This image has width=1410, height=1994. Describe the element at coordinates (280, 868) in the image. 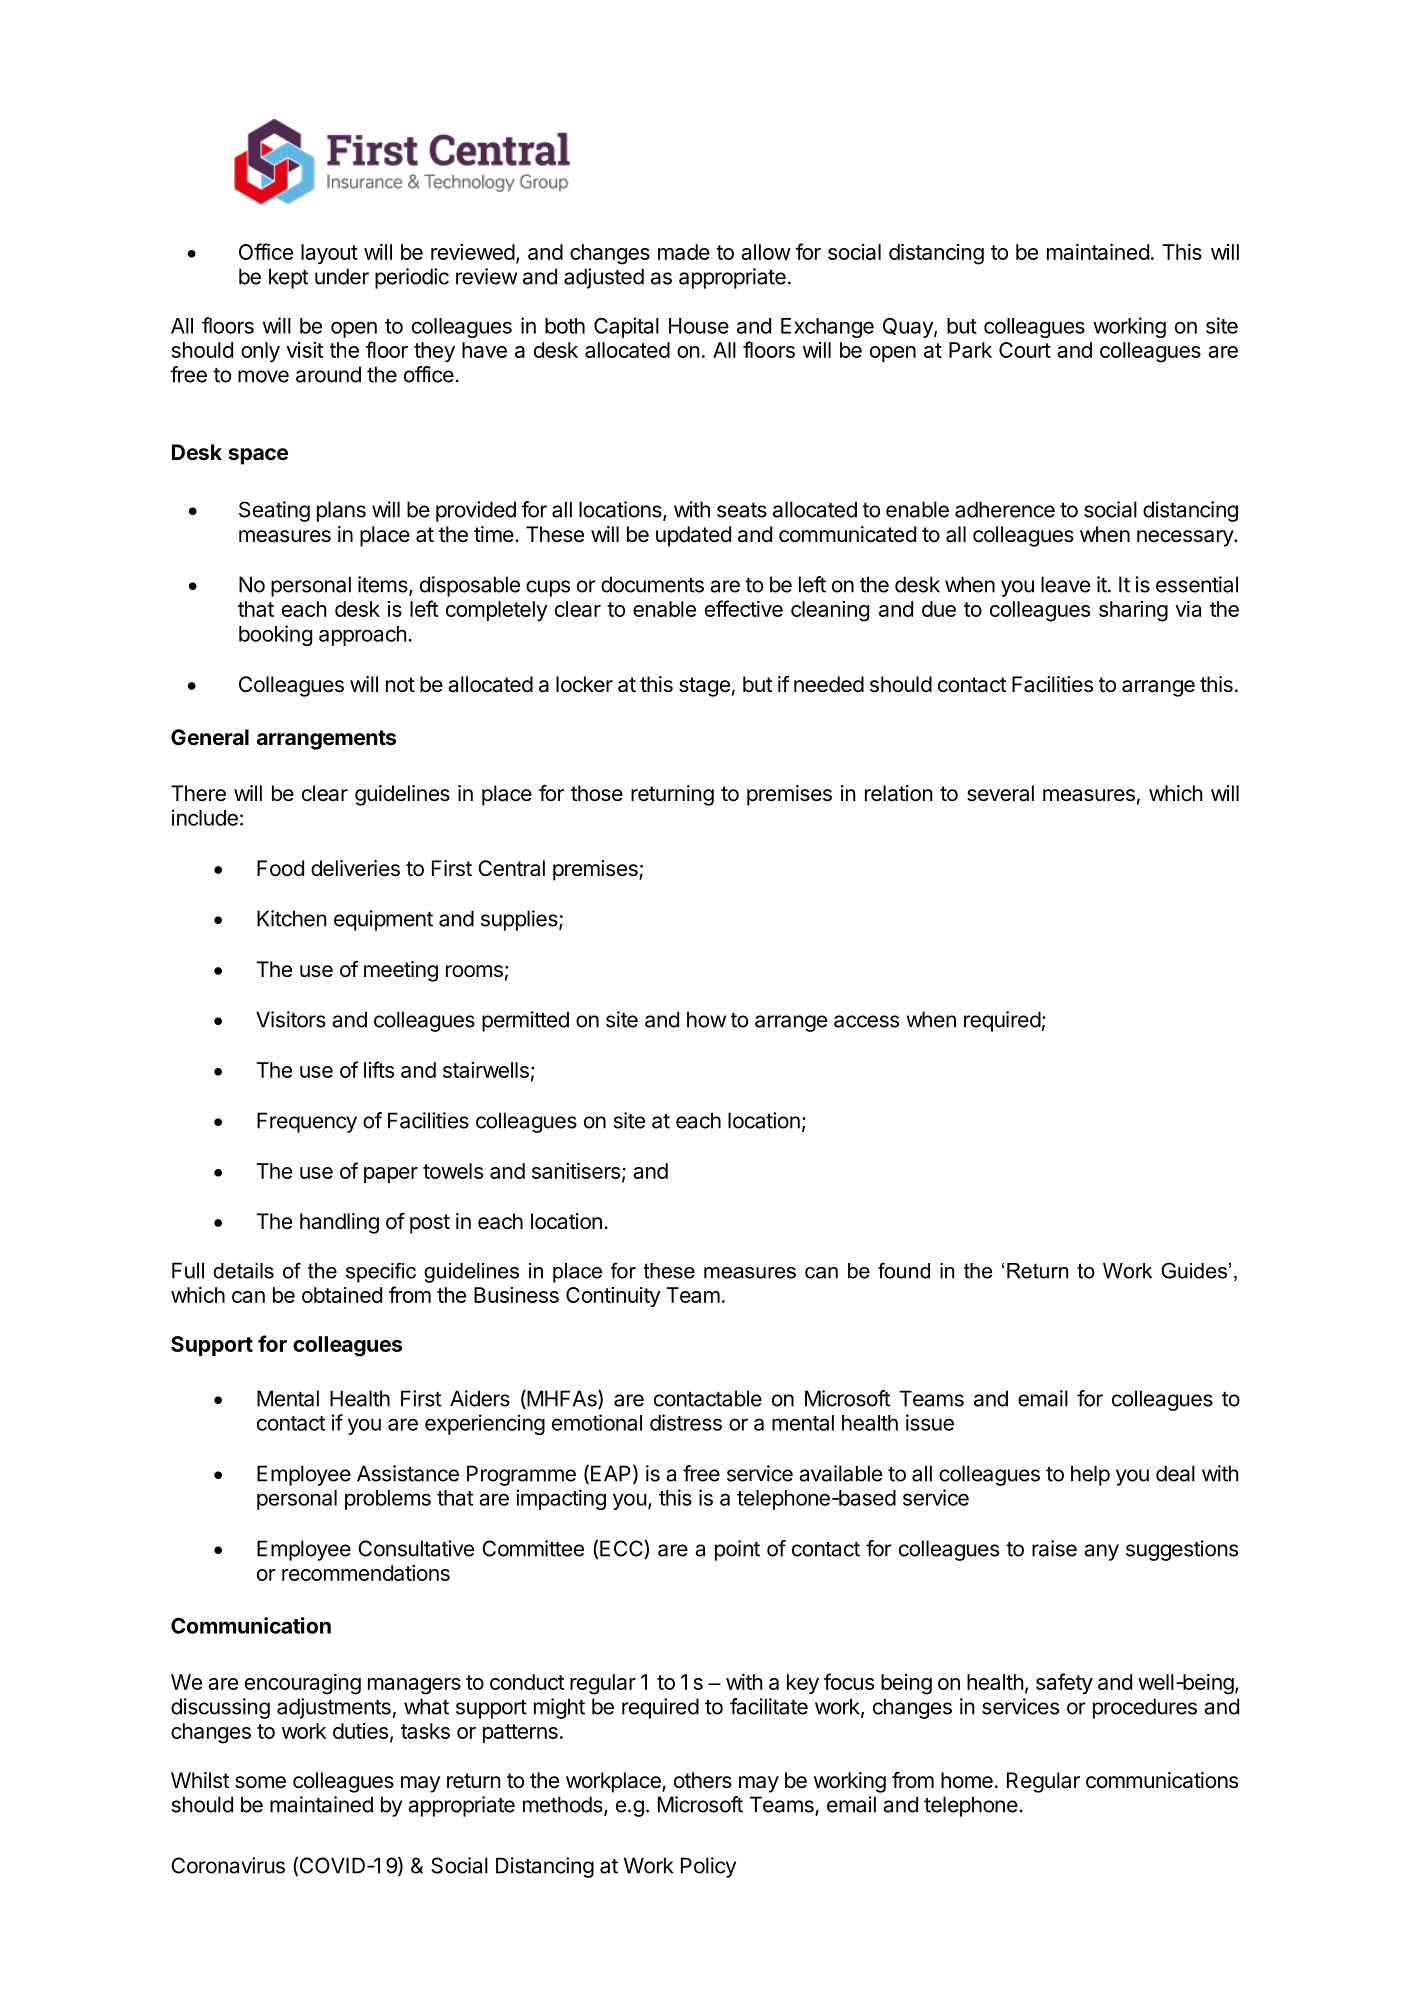

I see `Food` at that location.
